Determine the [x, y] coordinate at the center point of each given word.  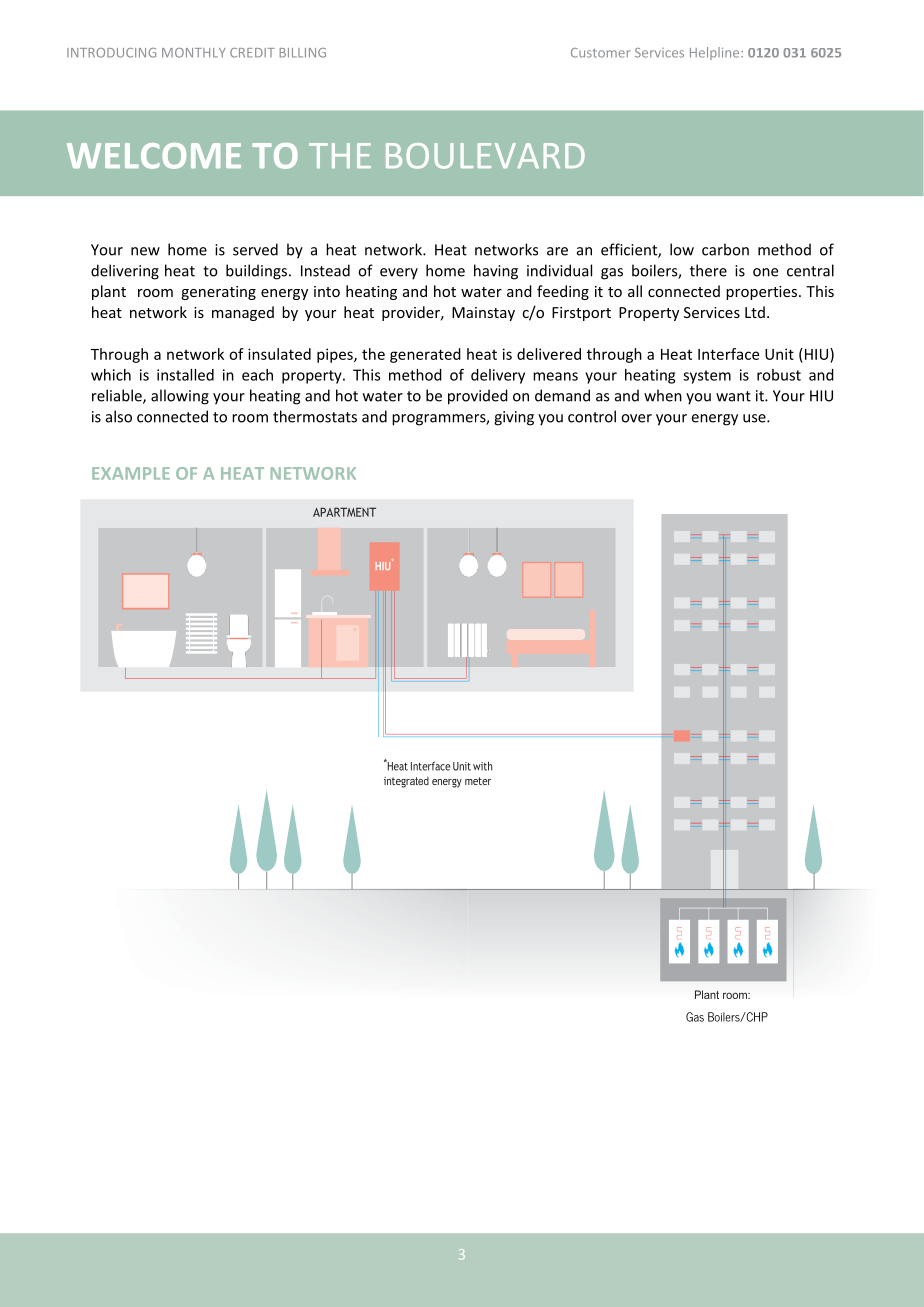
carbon [725, 249]
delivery [498, 376]
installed [185, 375]
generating [218, 293]
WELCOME [154, 156]
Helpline [716, 53]
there [708, 270]
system [707, 377]
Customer [600, 53]
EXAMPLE [131, 473]
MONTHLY [194, 53]
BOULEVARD [485, 156]
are [557, 251]
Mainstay [483, 314]
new [145, 251]
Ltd [755, 312]
